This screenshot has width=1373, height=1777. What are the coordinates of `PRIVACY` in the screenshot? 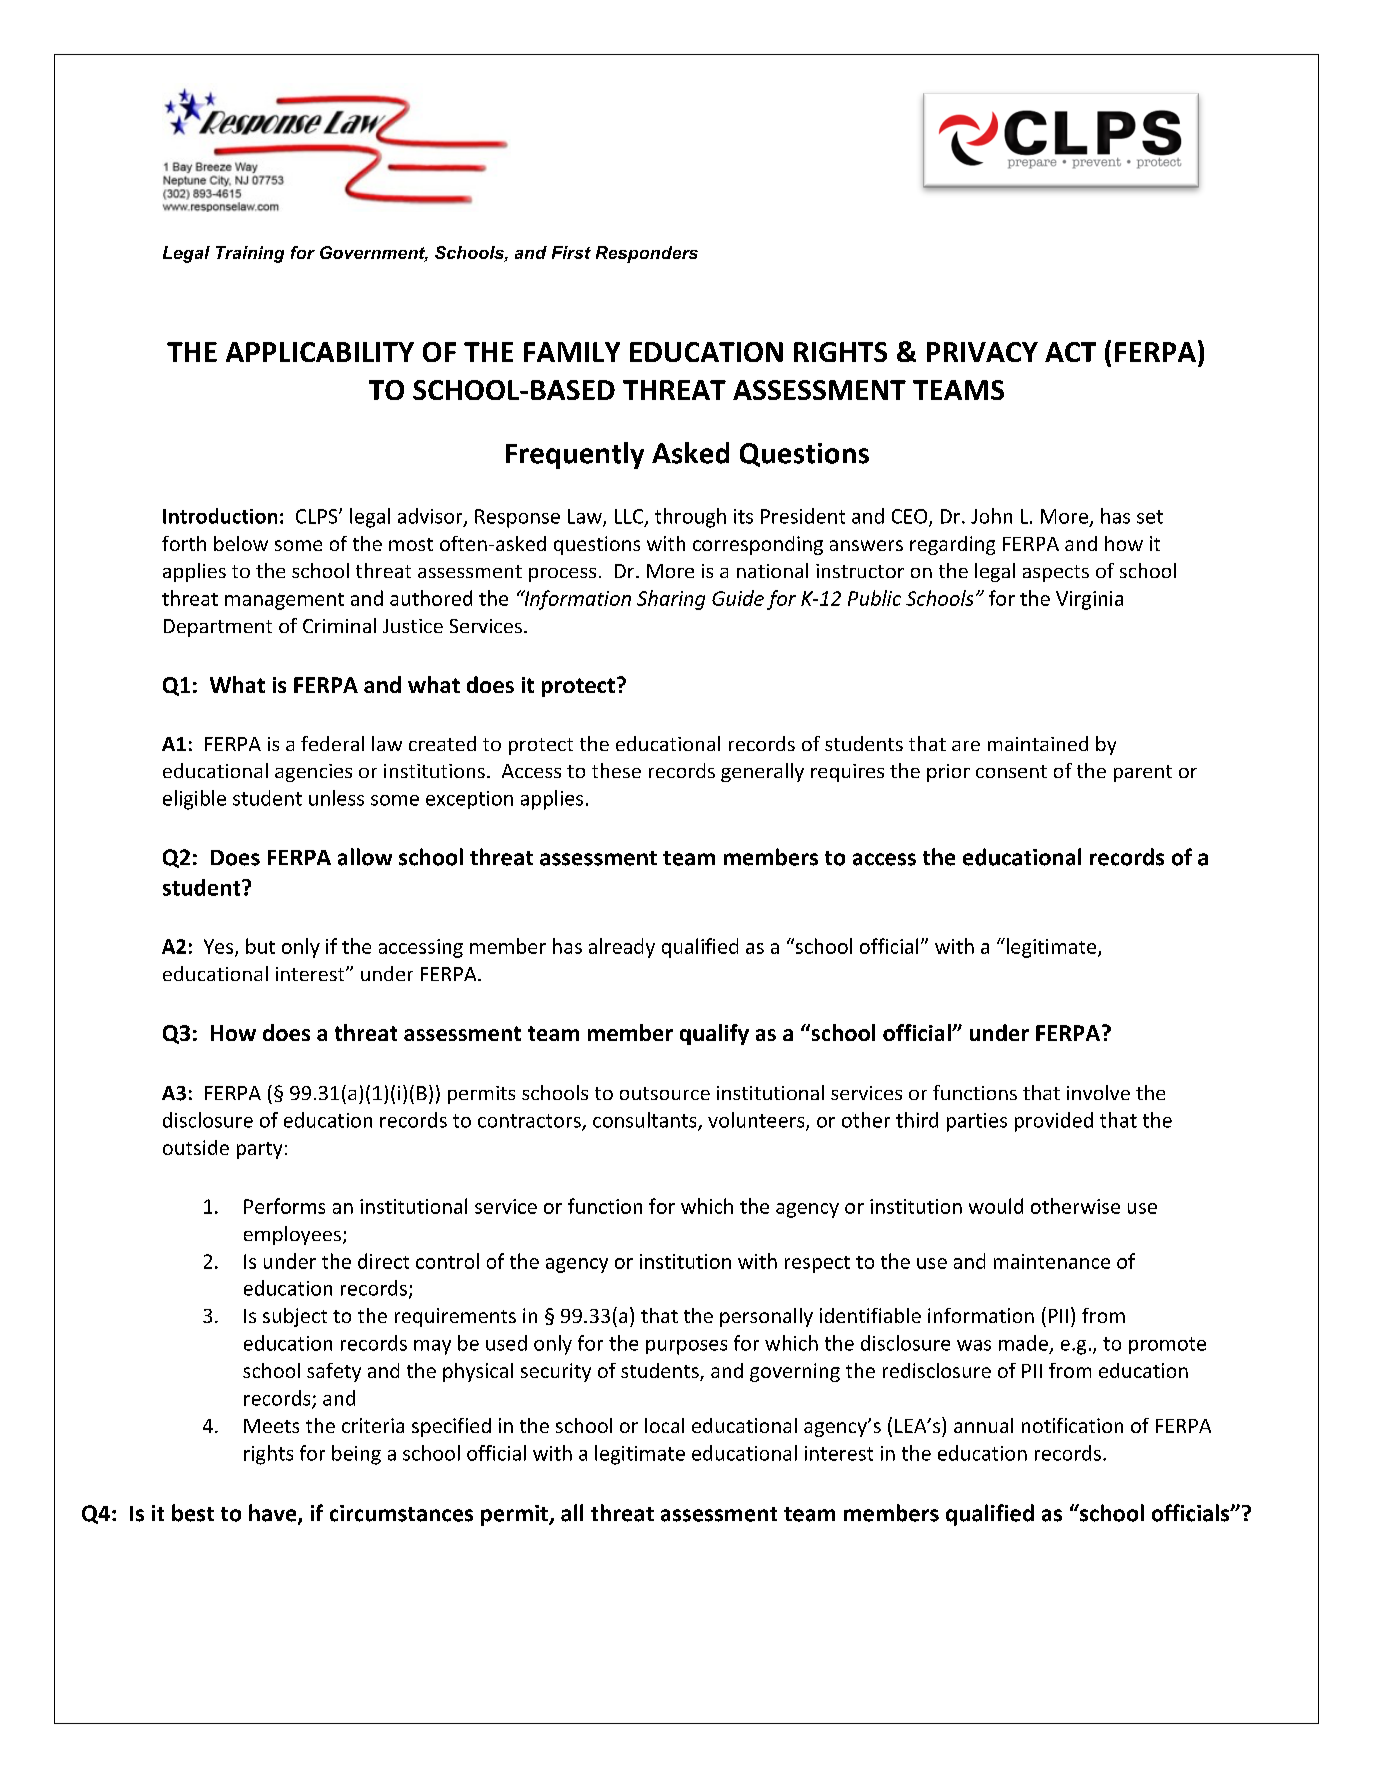 It's located at (982, 352).
